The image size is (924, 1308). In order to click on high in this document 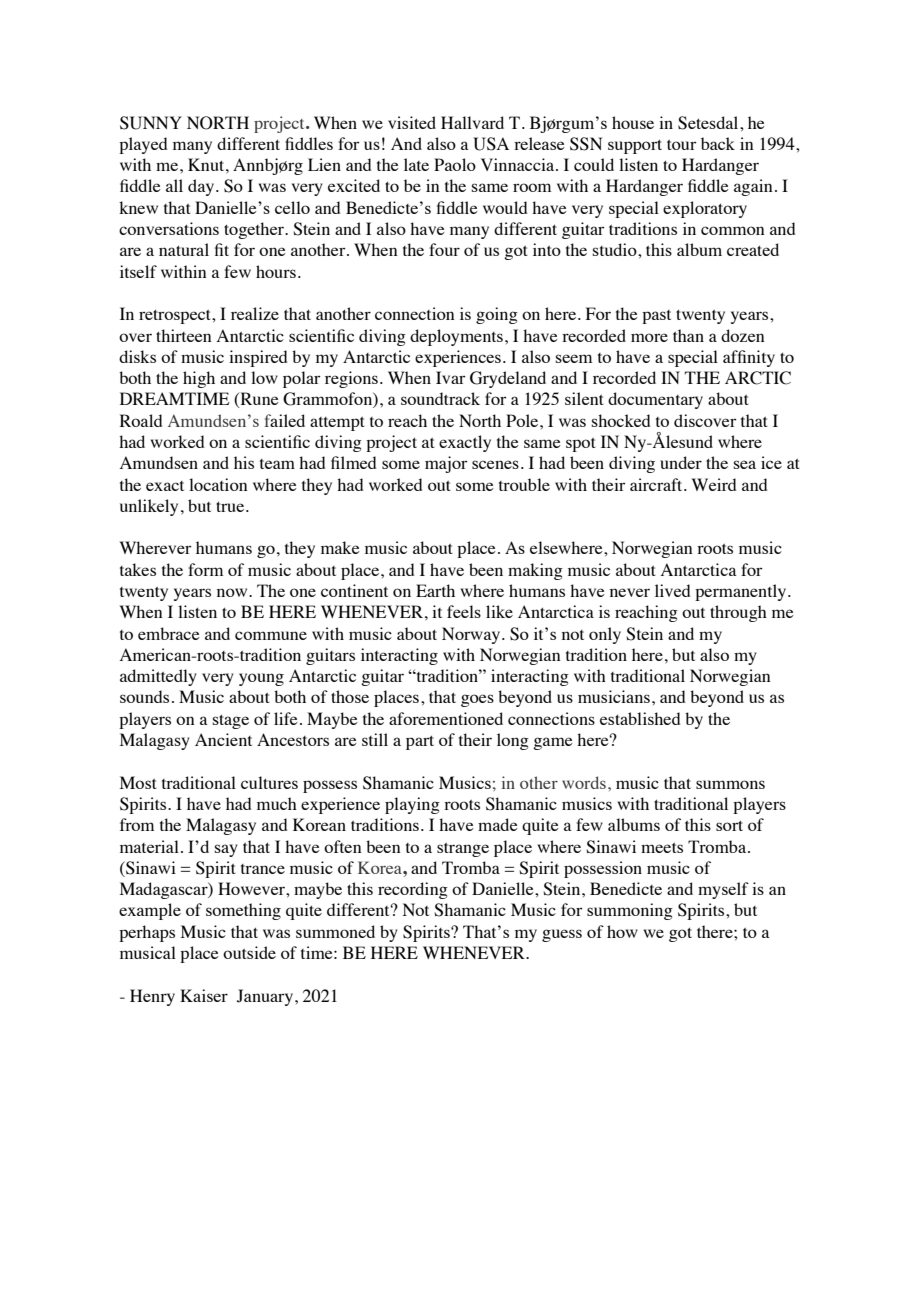, I will do `click(199, 379)`.
